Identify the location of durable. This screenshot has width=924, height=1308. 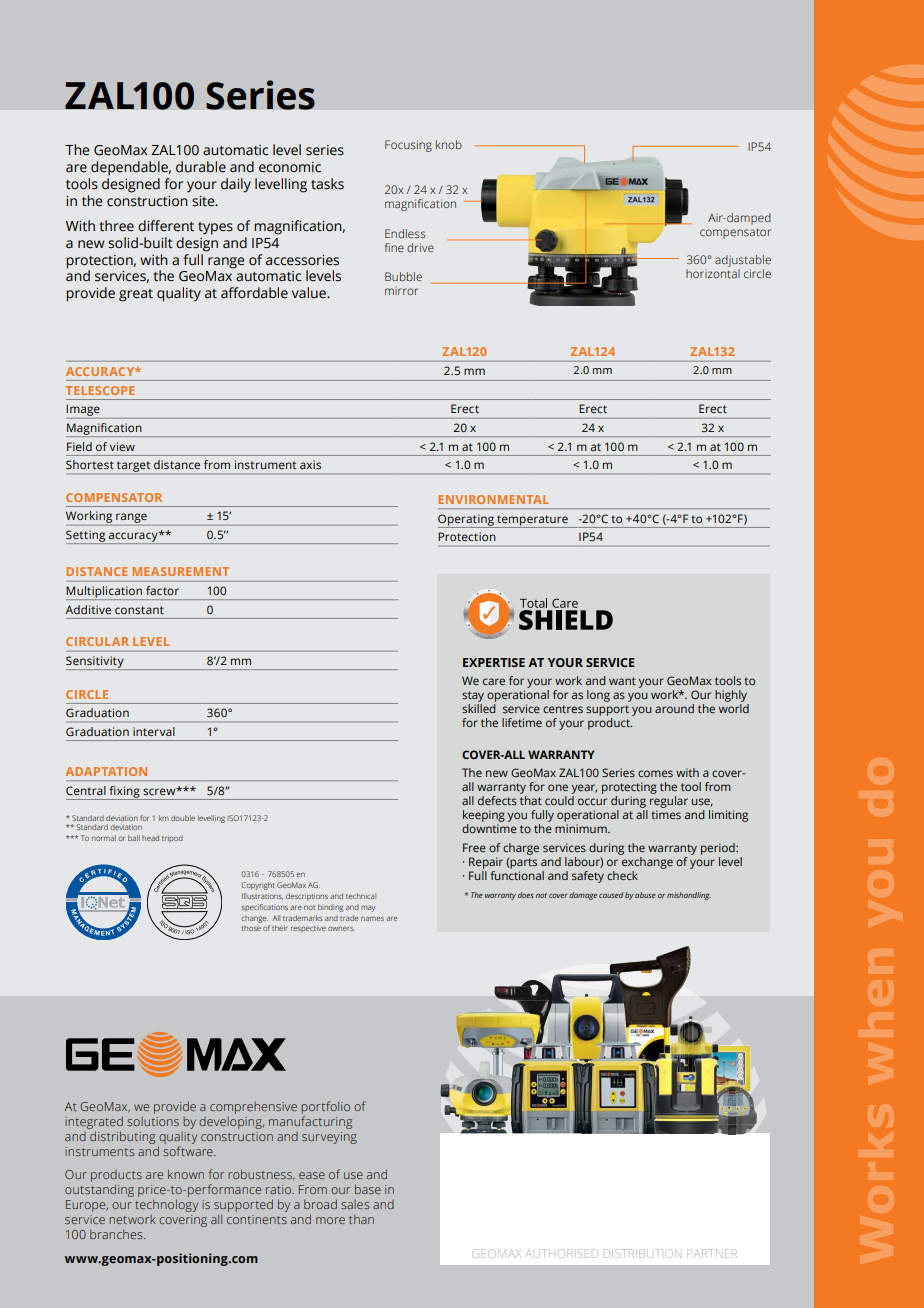
(201, 167).
